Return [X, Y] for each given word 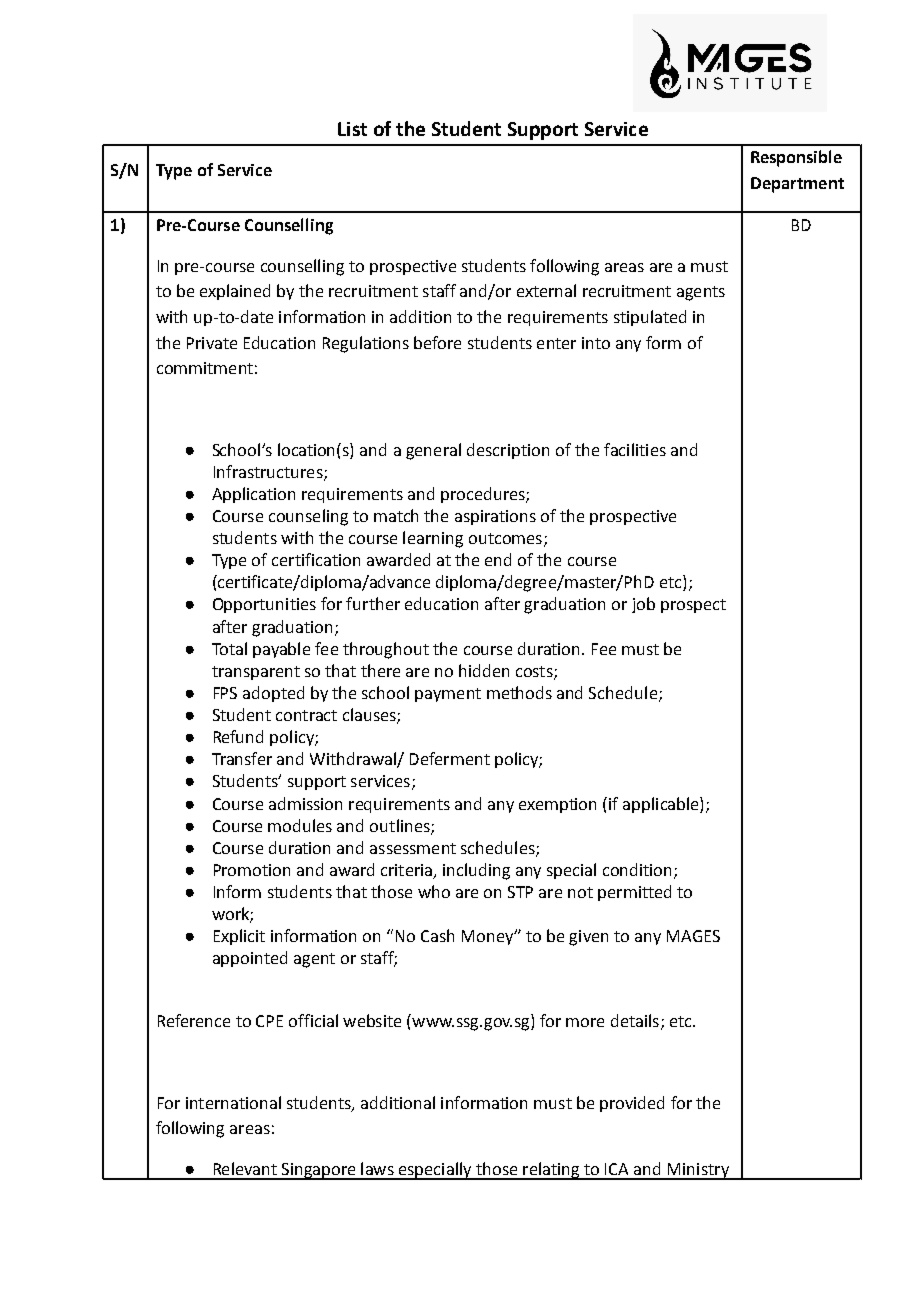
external [546, 290]
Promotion [252, 870]
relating [551, 1171]
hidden [484, 670]
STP [520, 892]
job [643, 605]
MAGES [693, 936]
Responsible [796, 158]
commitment [205, 368]
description [508, 451]
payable [281, 650]
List [352, 129]
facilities [635, 449]
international [233, 1102]
